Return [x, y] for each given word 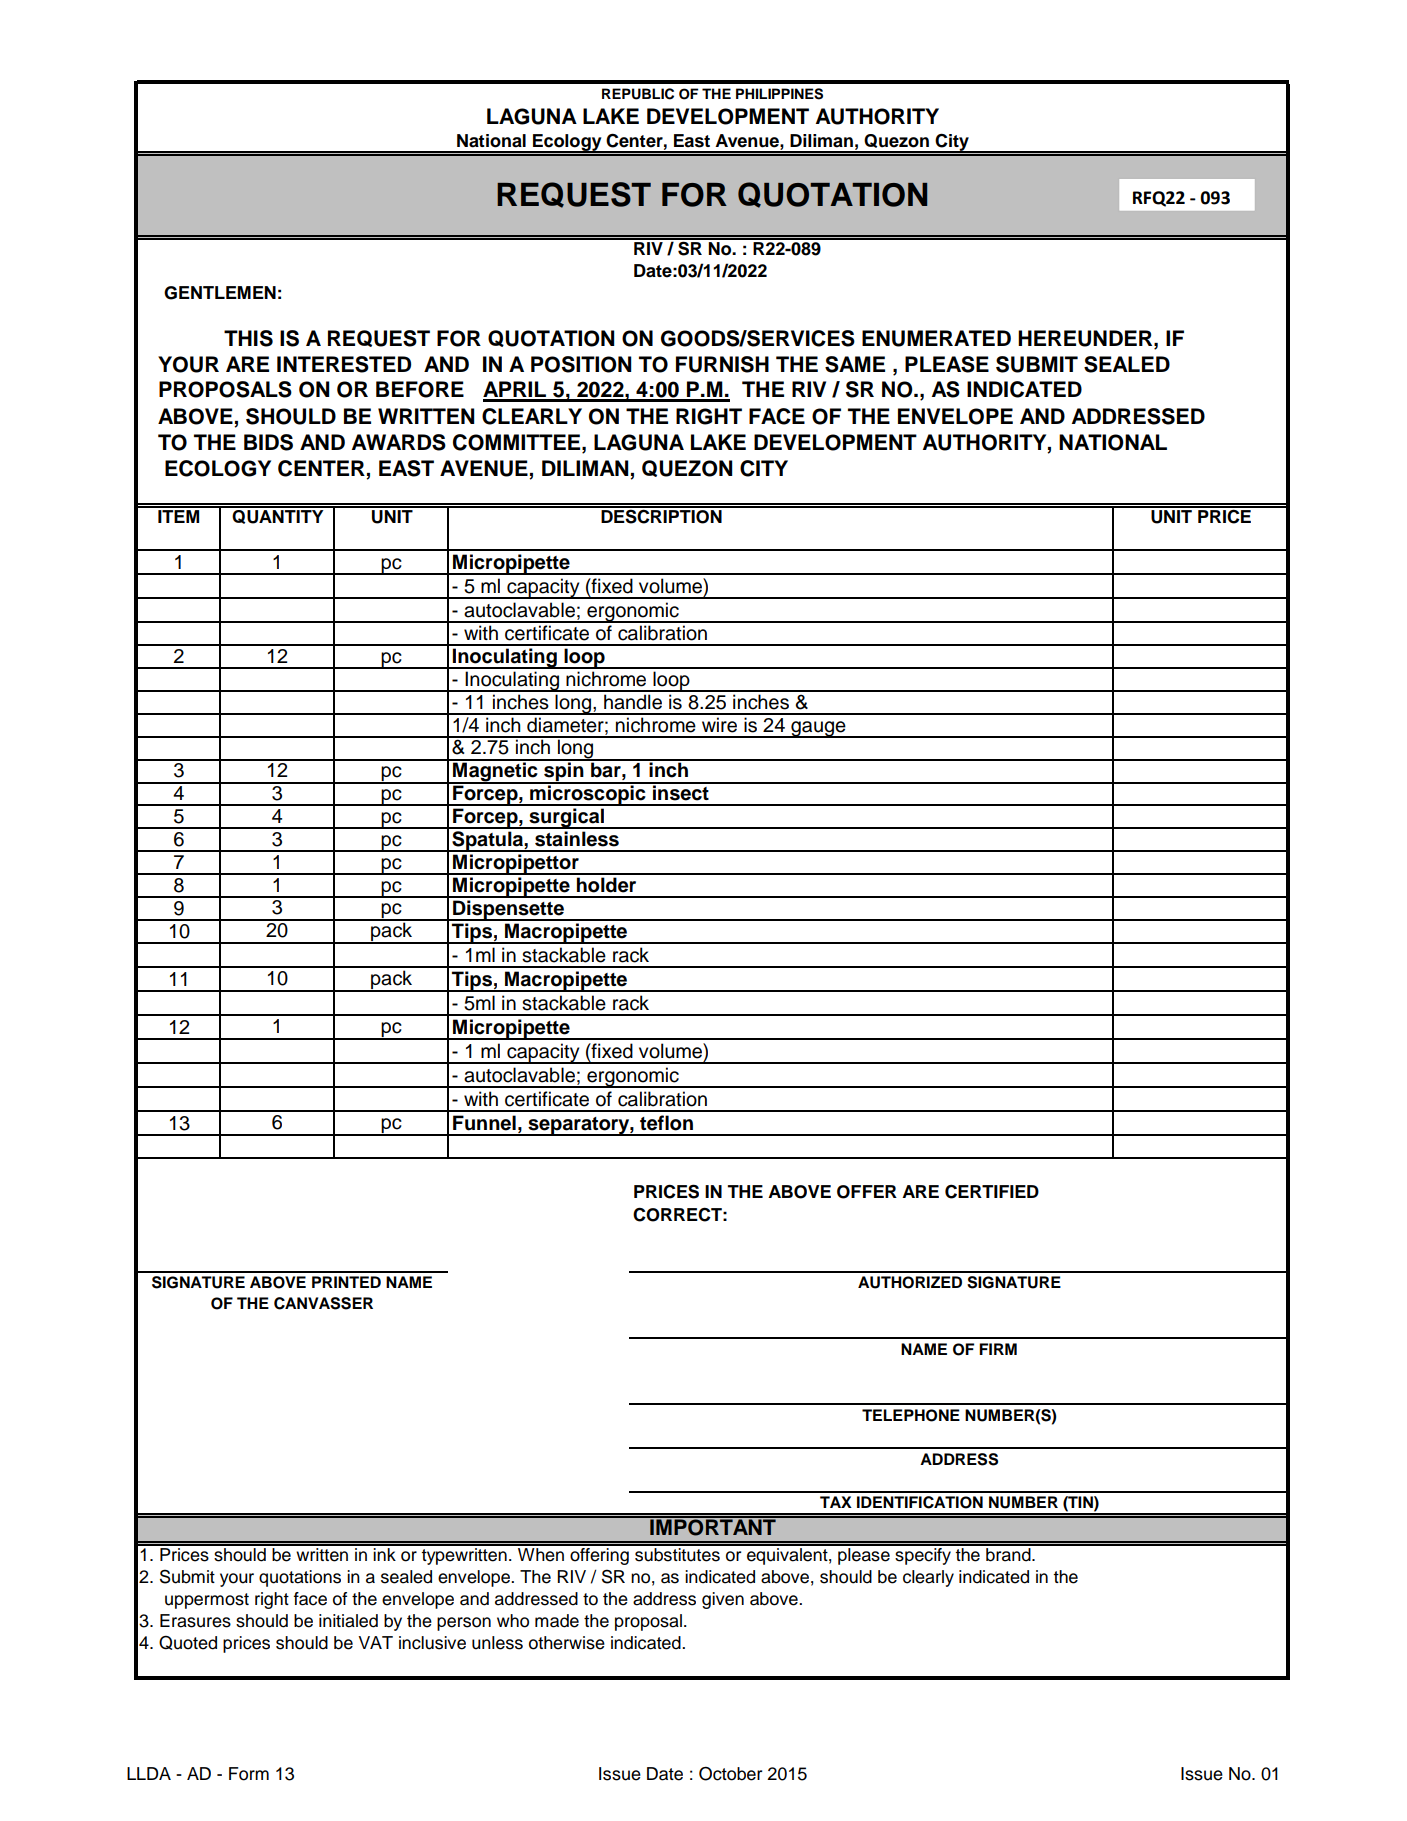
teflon [666, 1123]
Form [249, 1774]
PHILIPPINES [779, 94]
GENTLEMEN [220, 293]
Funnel [484, 1123]
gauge [818, 729]
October [730, 1774]
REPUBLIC [638, 94]
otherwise [567, 1643]
